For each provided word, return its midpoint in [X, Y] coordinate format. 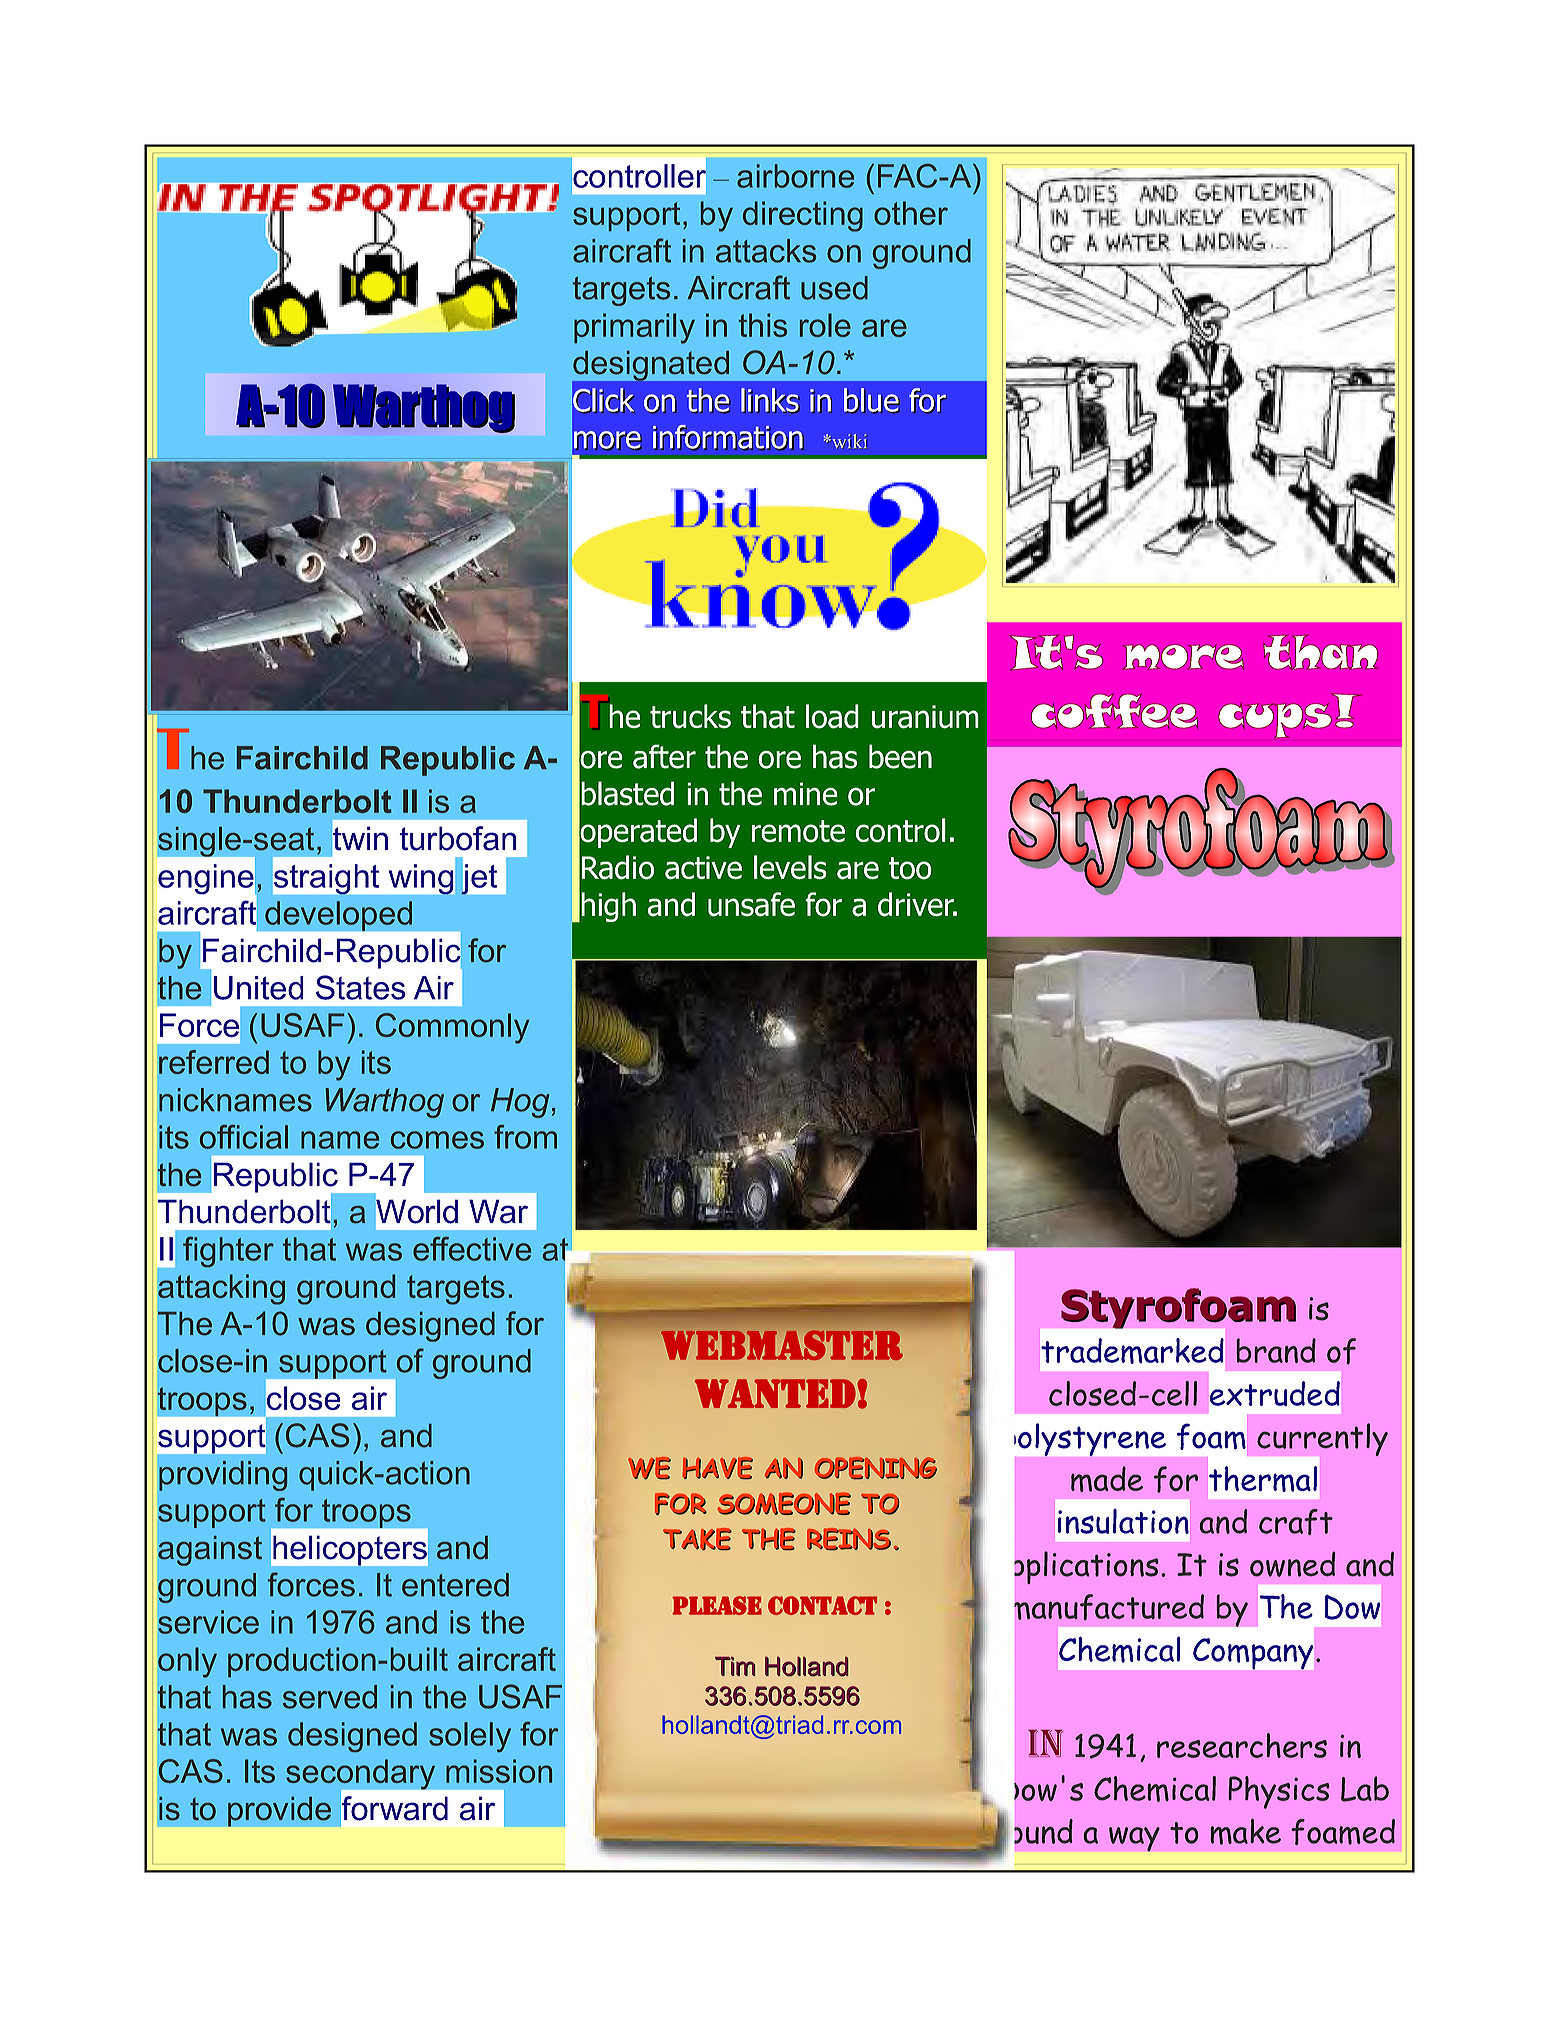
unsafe [751, 904]
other [911, 213]
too [910, 868]
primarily [634, 328]
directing [803, 216]
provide [279, 1811]
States [361, 987]
